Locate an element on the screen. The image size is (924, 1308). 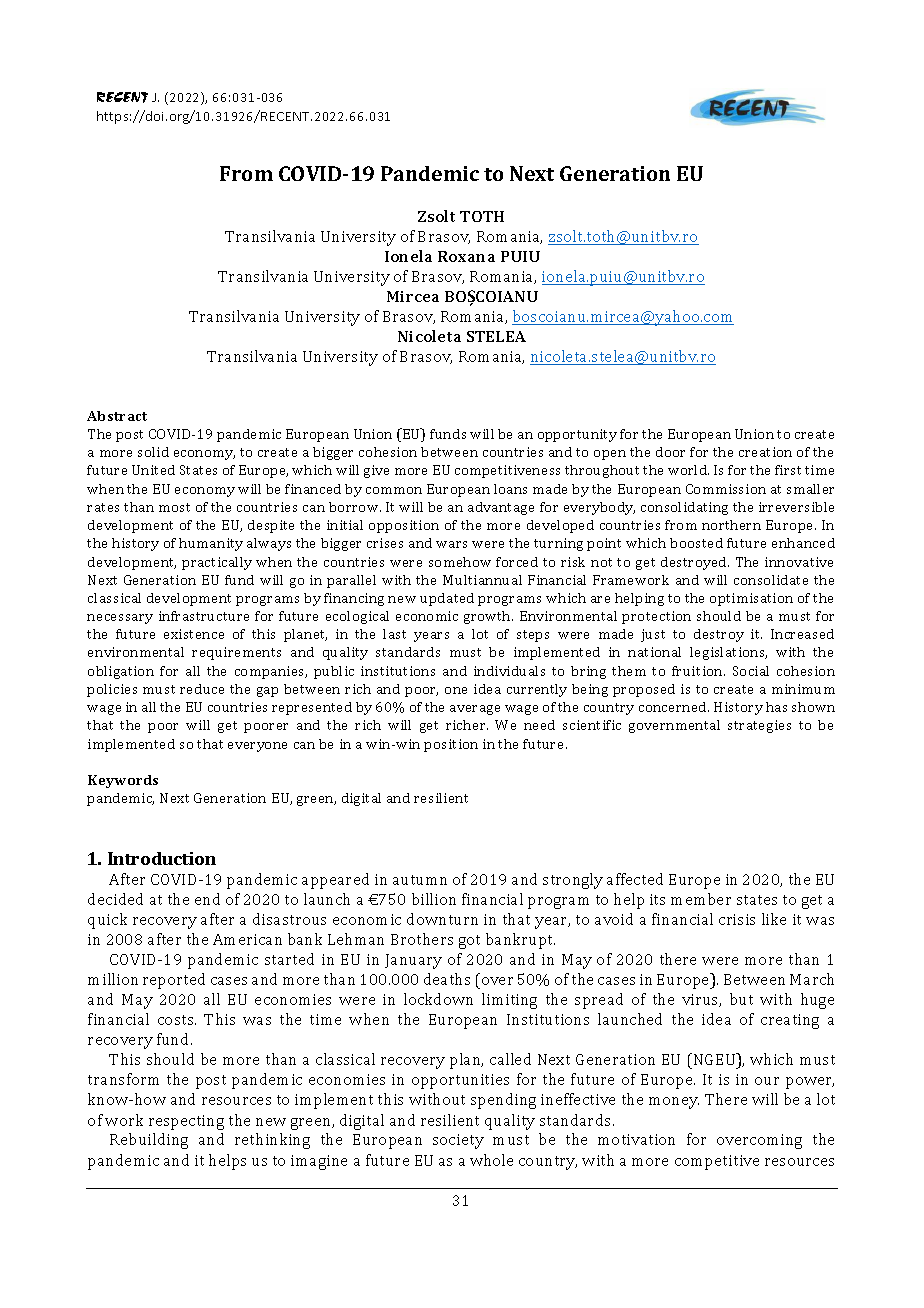
creation is located at coordinates (765, 452).
